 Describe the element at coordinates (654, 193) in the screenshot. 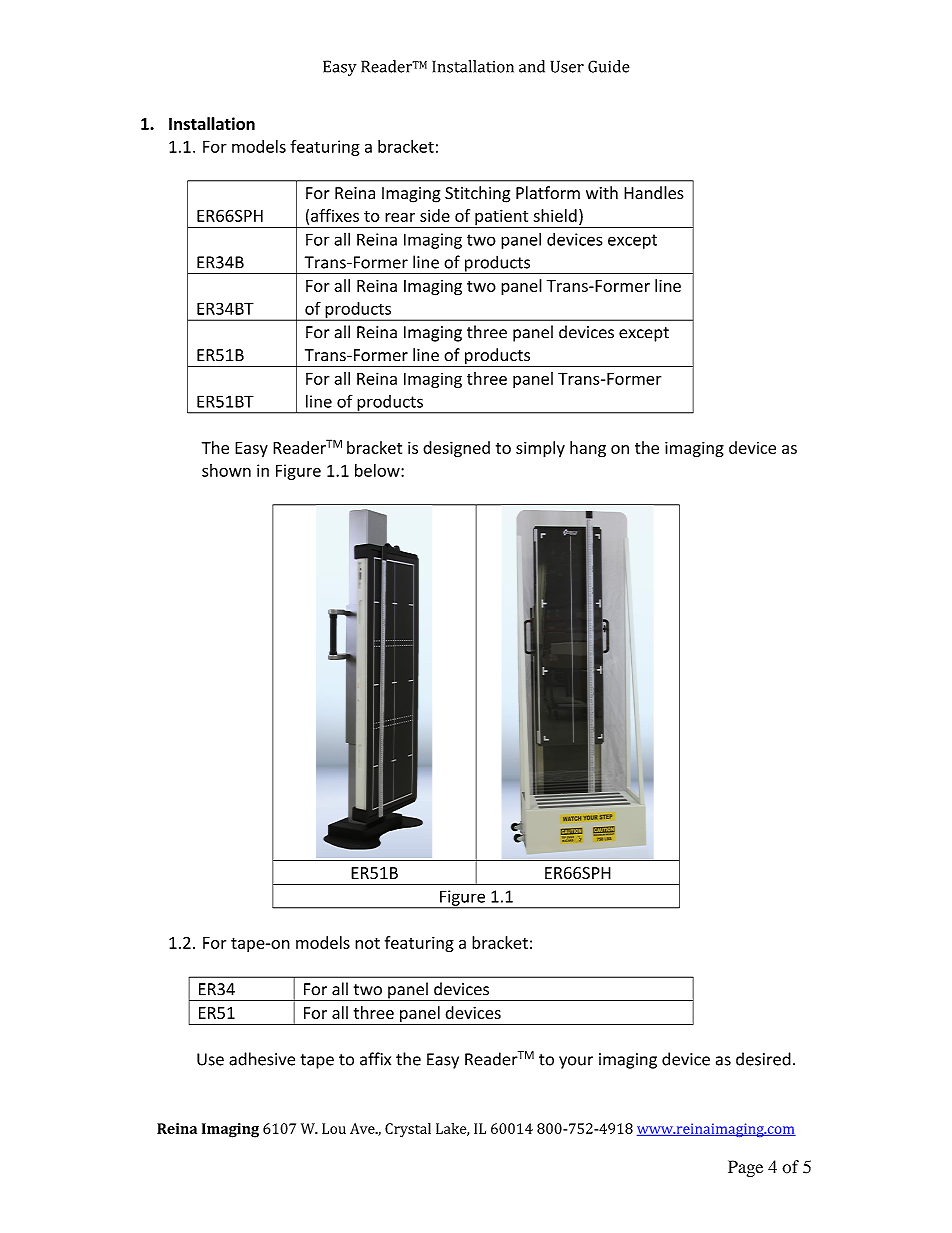

I see `Handles` at that location.
